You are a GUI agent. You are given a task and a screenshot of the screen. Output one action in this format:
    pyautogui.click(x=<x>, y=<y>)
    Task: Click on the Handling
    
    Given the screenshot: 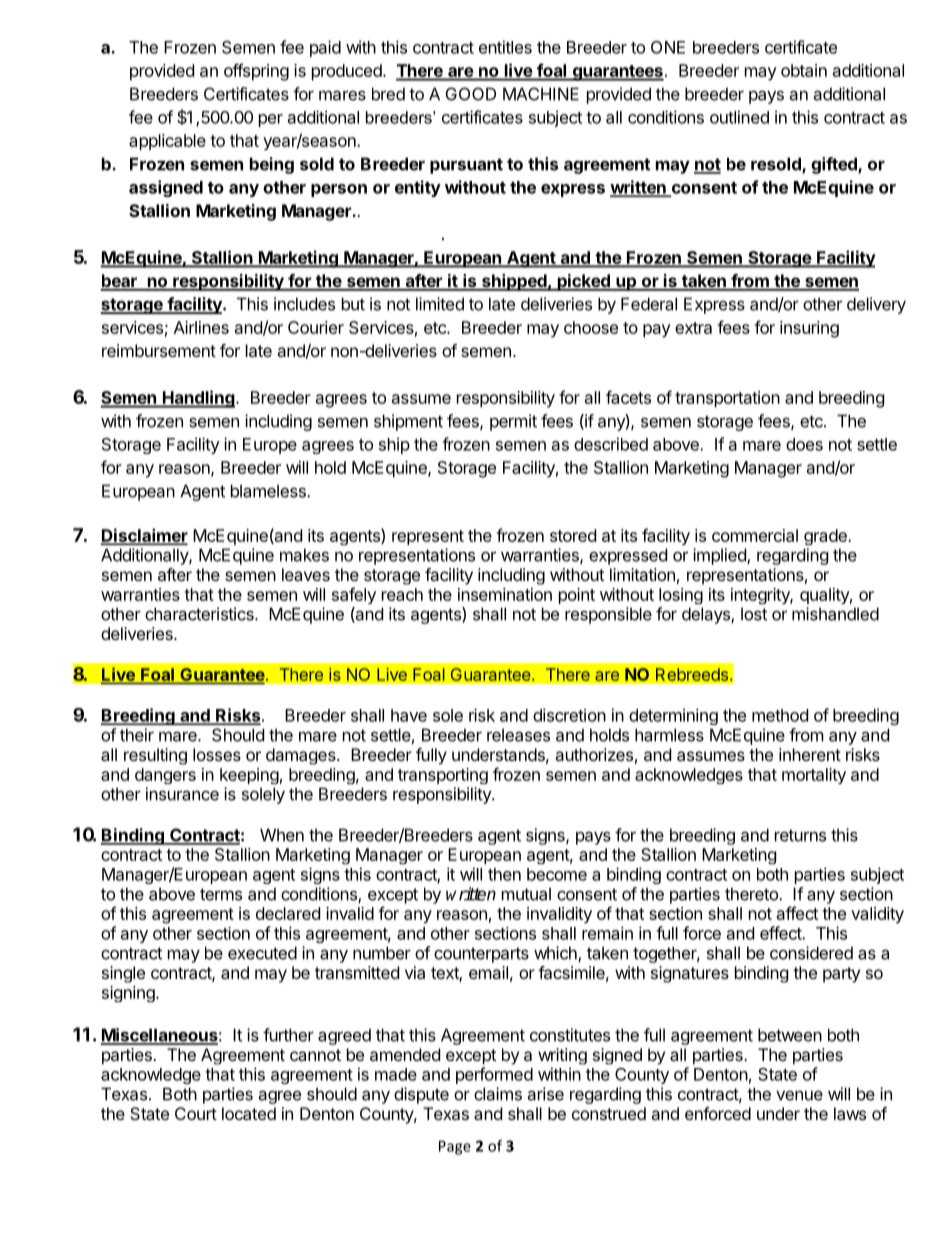 What is the action you would take?
    pyautogui.click(x=199, y=399)
